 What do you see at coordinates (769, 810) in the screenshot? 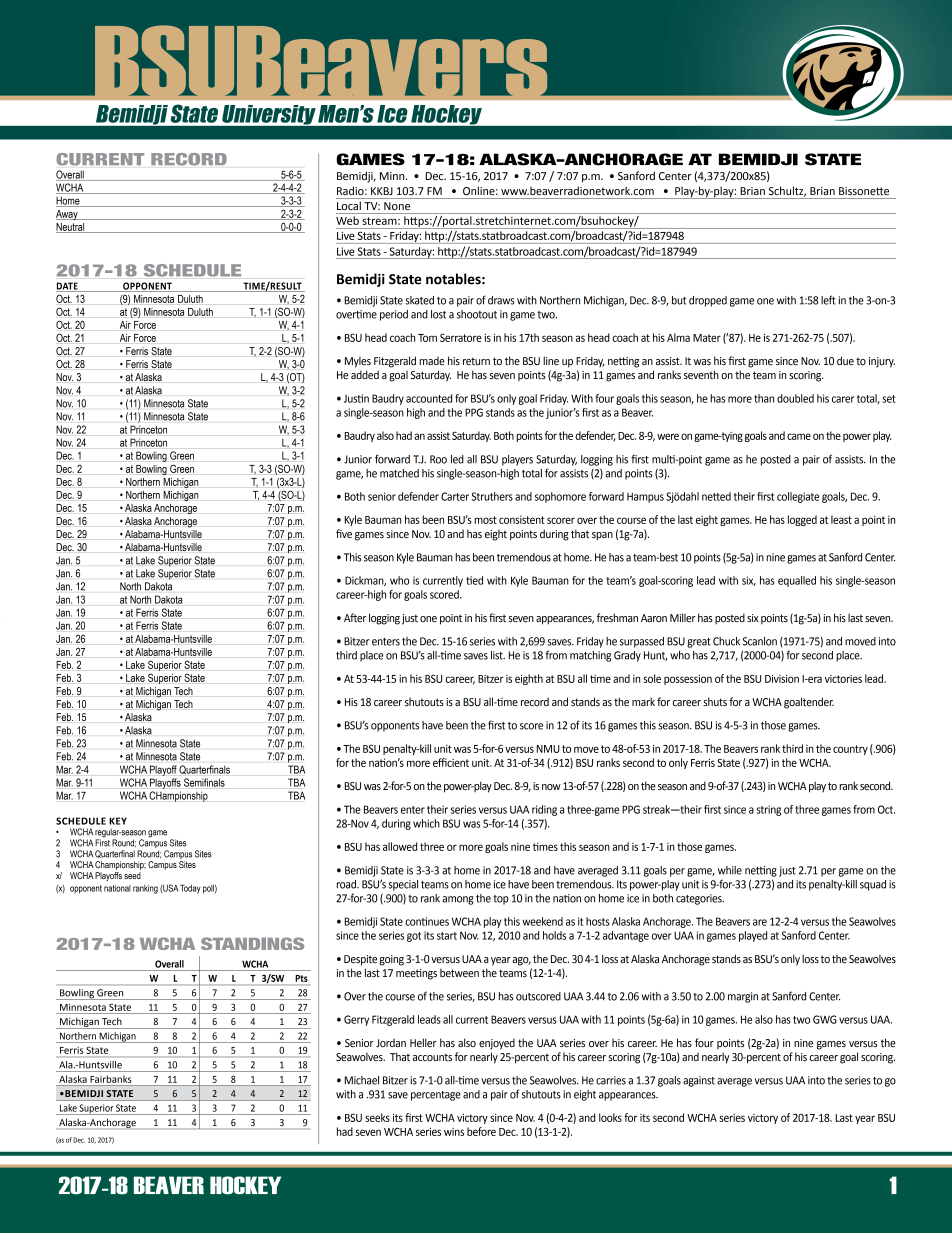
I see `string` at bounding box center [769, 810].
